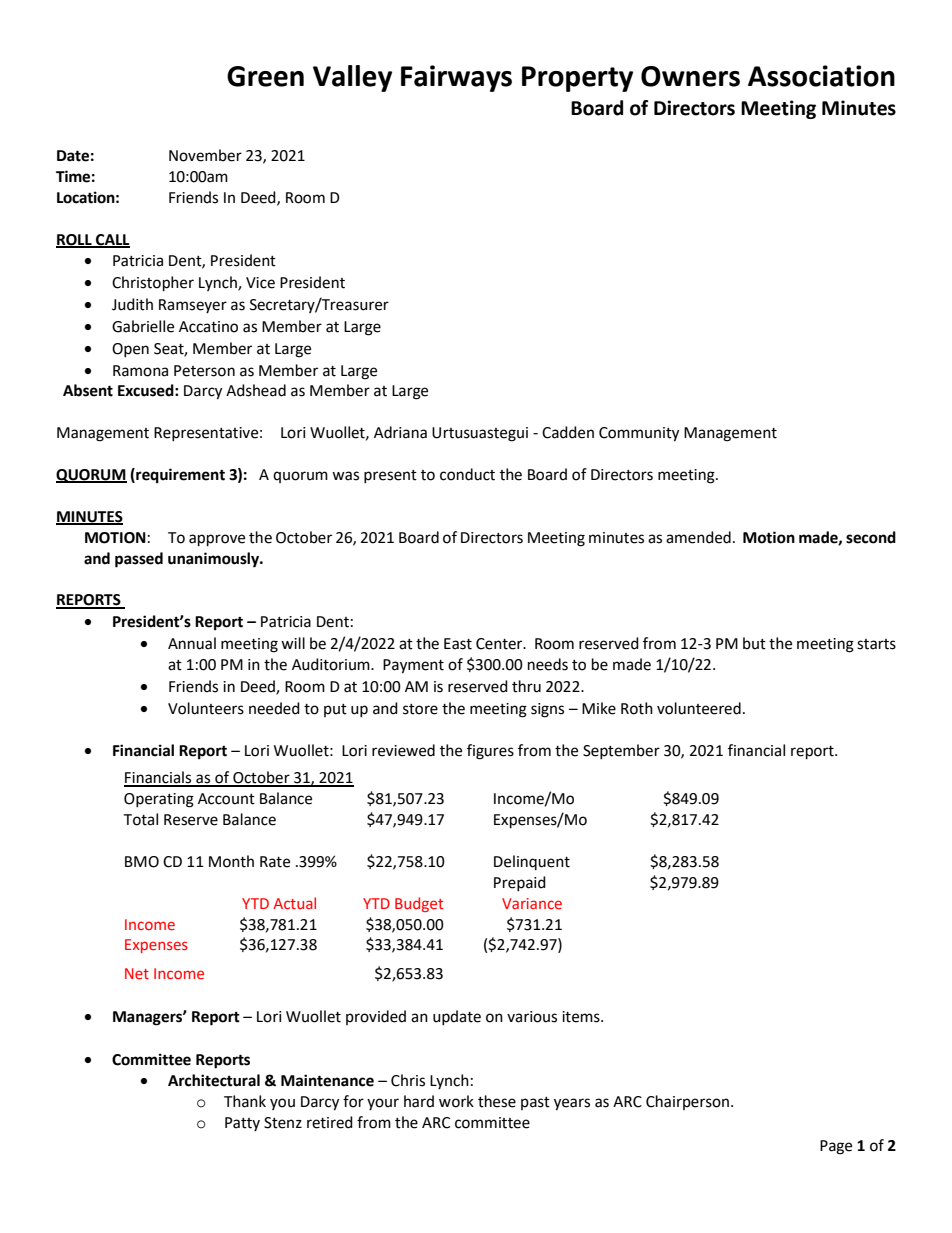  Describe the element at coordinates (458, 644) in the image. I see `East` at that location.
